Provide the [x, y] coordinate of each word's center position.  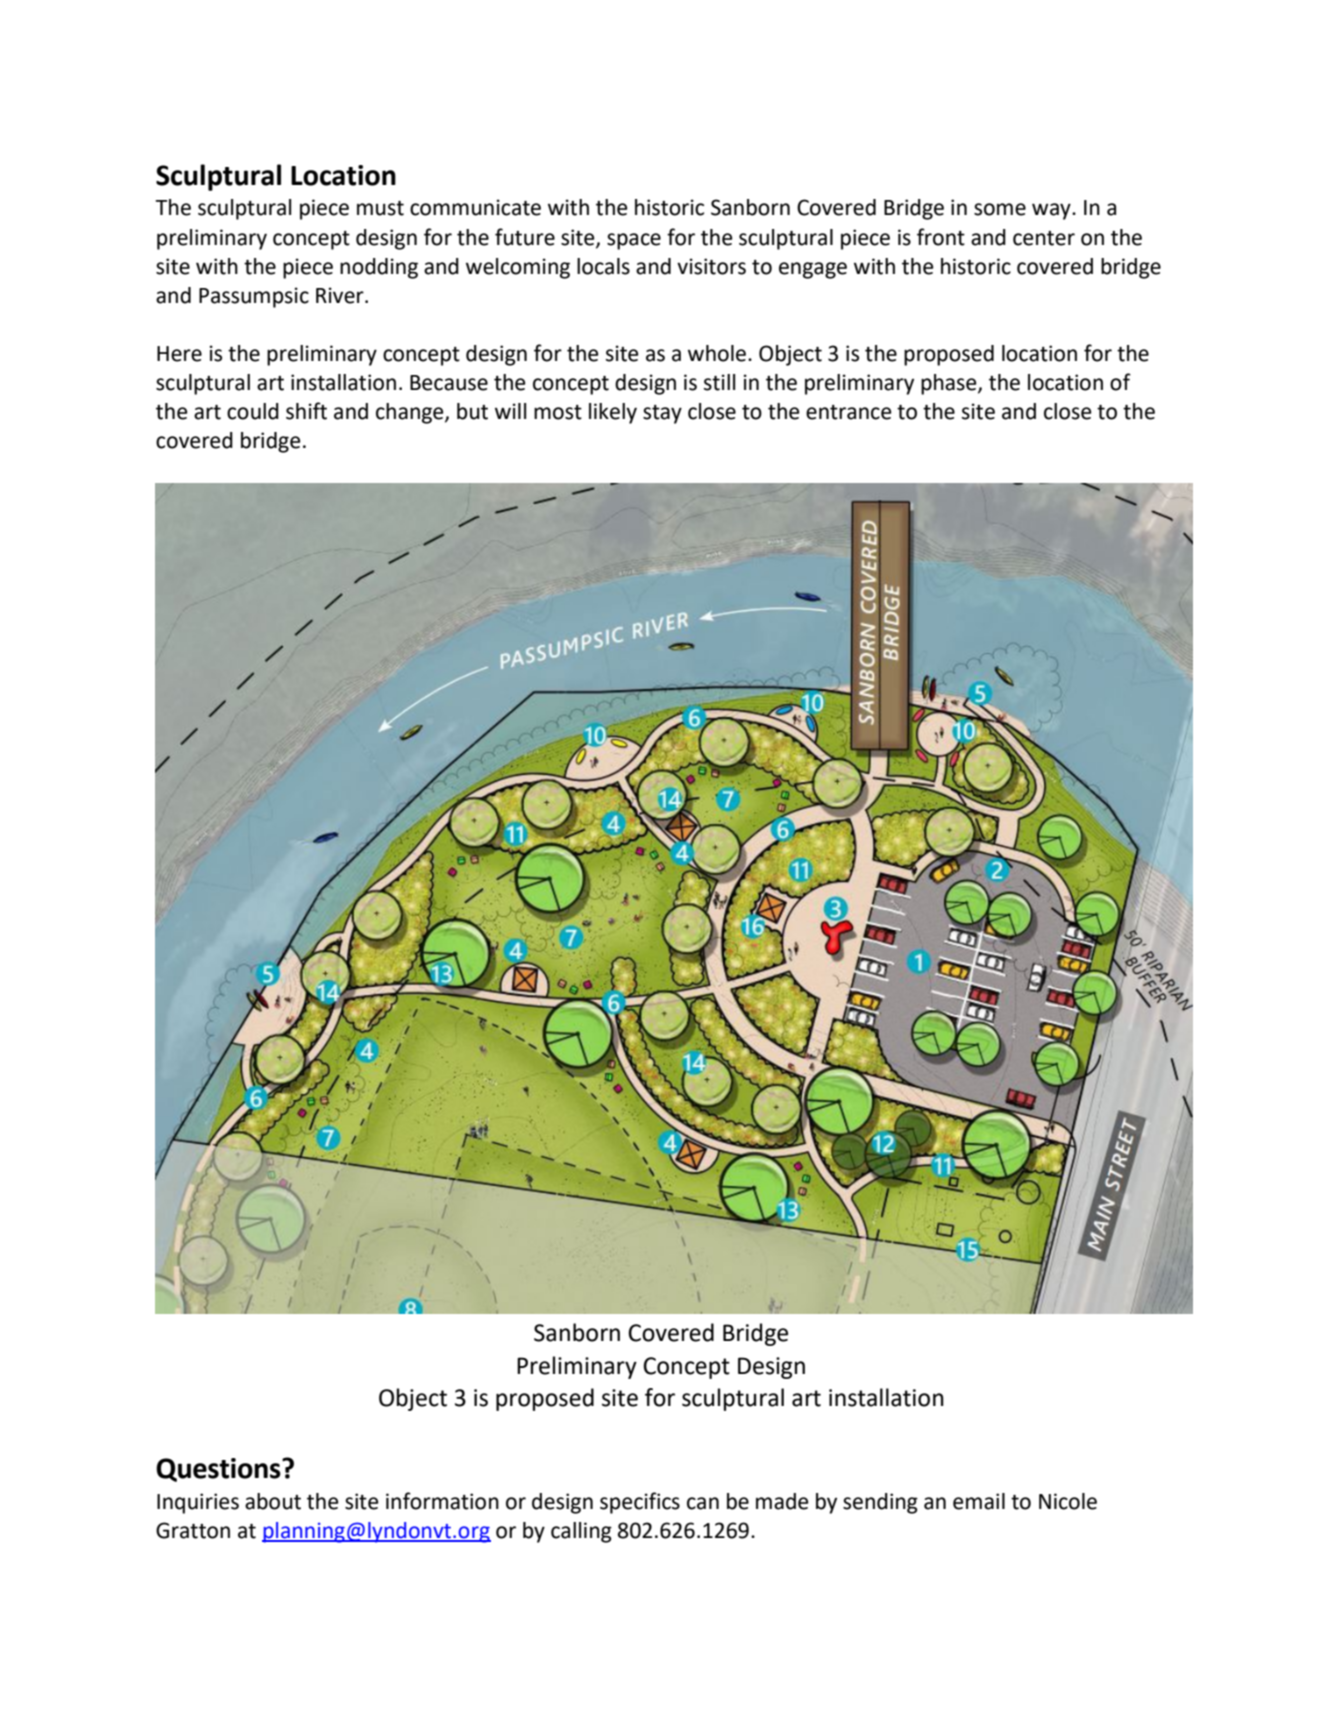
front [941, 237]
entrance [849, 412]
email [979, 1501]
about [273, 1501]
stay [662, 414]
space [634, 241]
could [253, 411]
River [341, 295]
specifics [640, 1503]
